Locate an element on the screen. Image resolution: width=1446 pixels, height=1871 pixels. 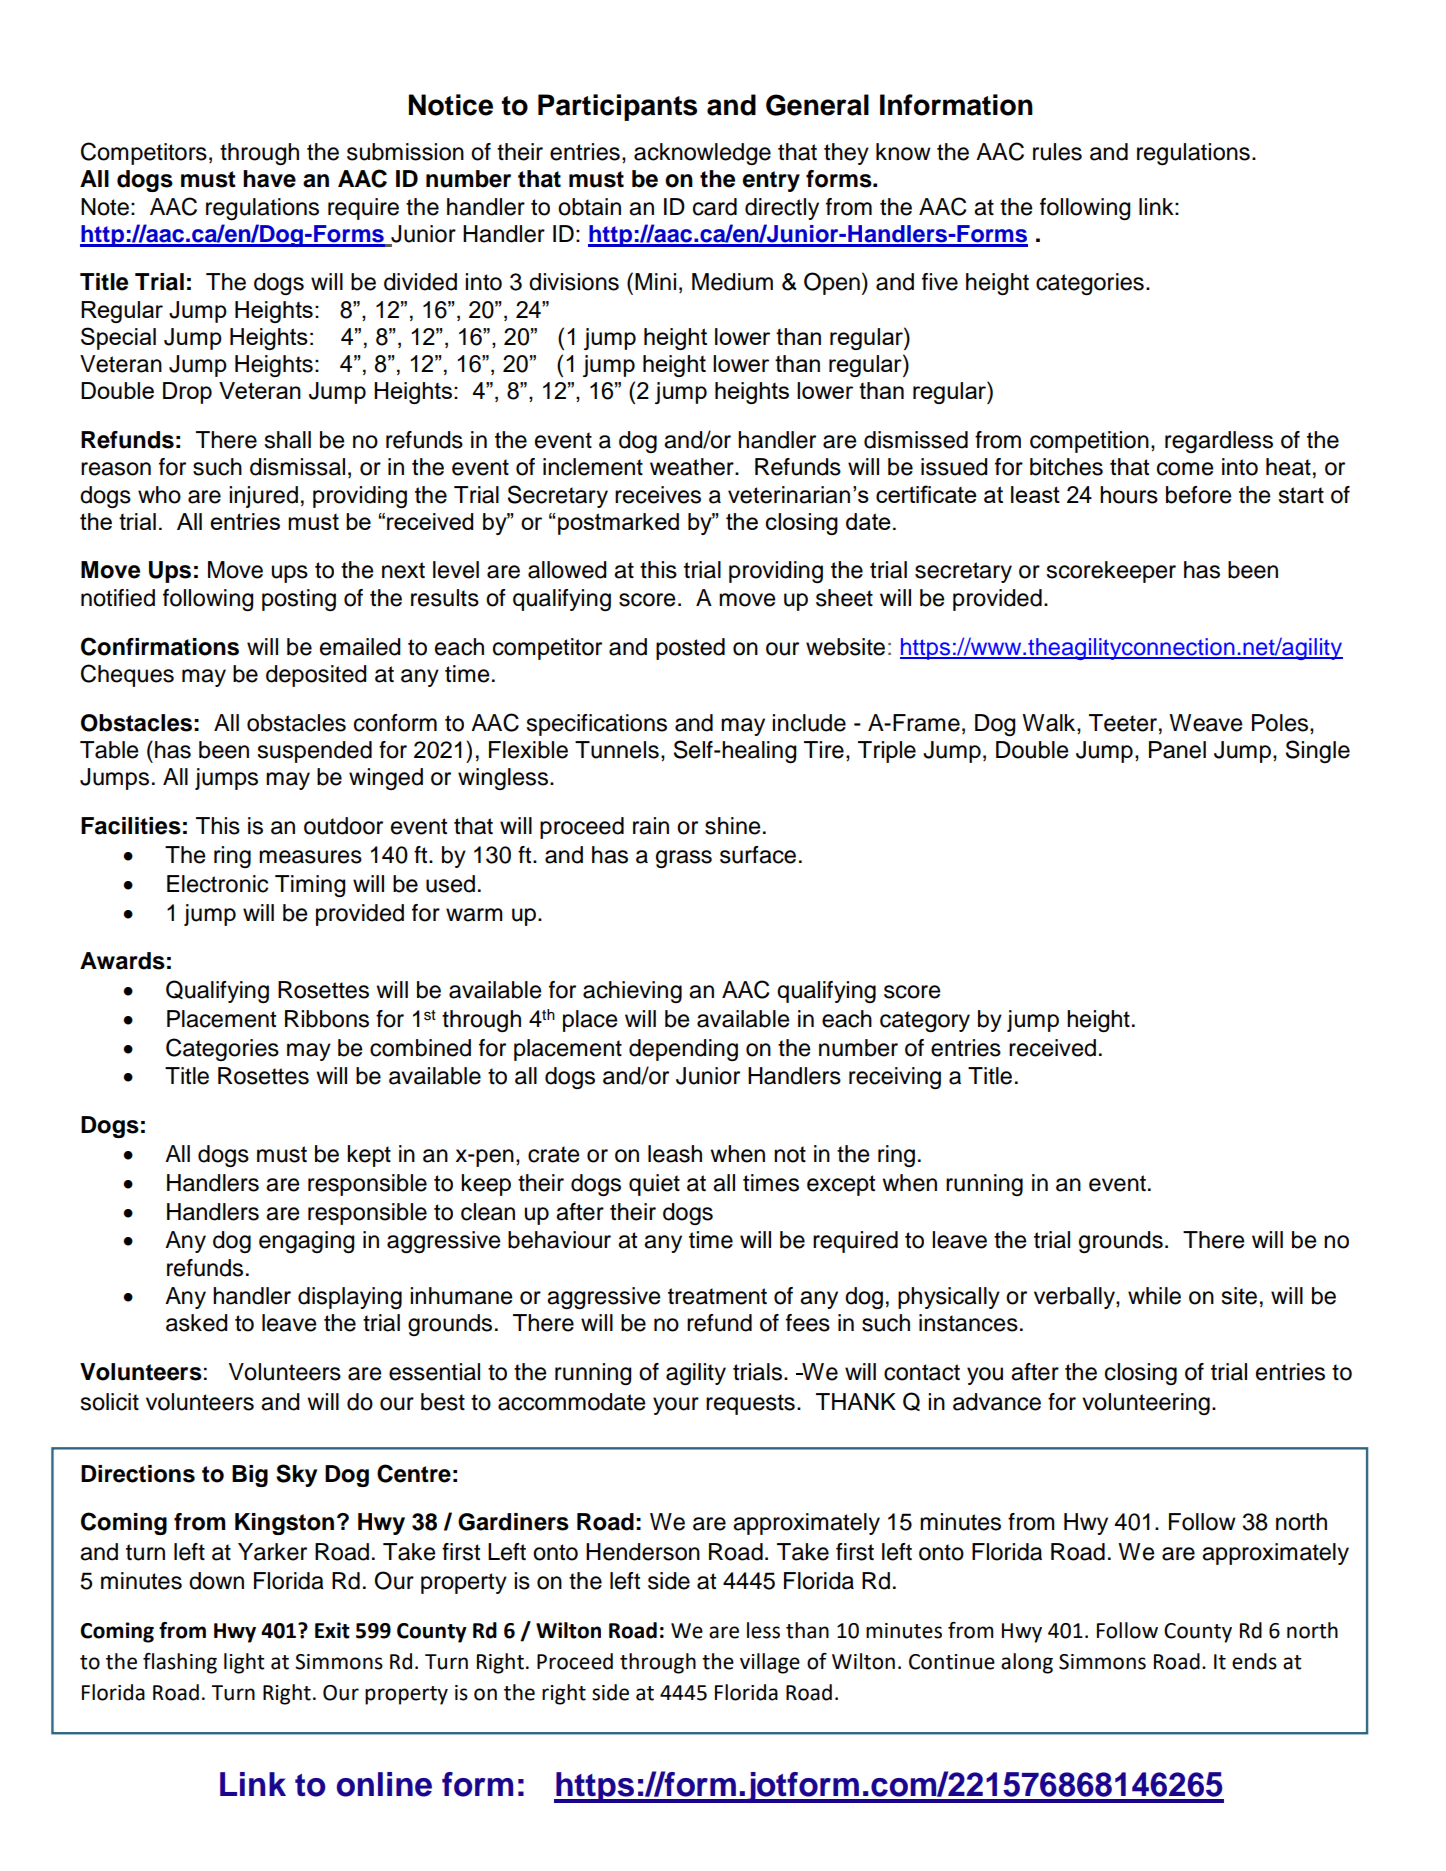
posted is located at coordinates (690, 649).
